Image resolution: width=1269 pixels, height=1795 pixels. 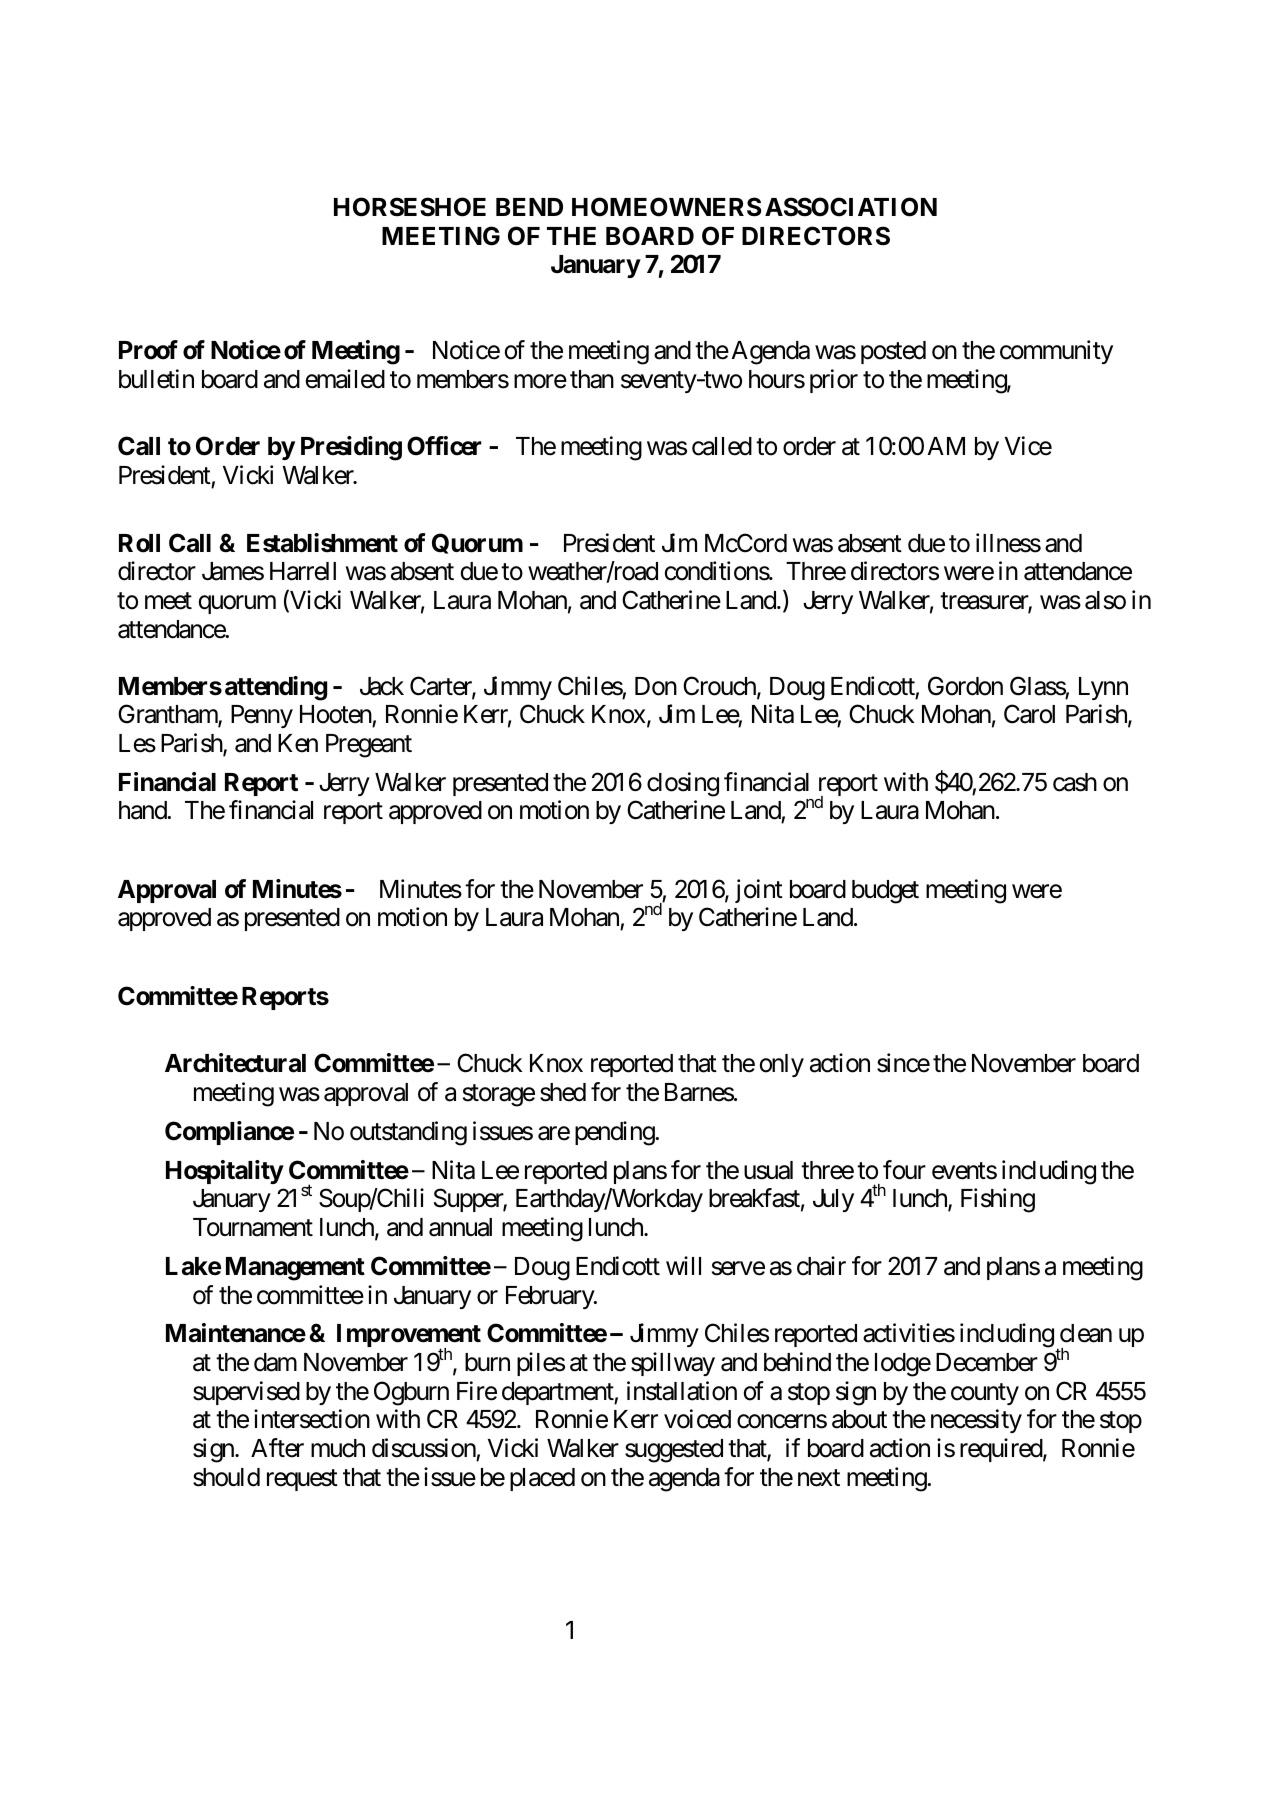 What do you see at coordinates (529, 207) in the screenshot?
I see `BEND` at bounding box center [529, 207].
